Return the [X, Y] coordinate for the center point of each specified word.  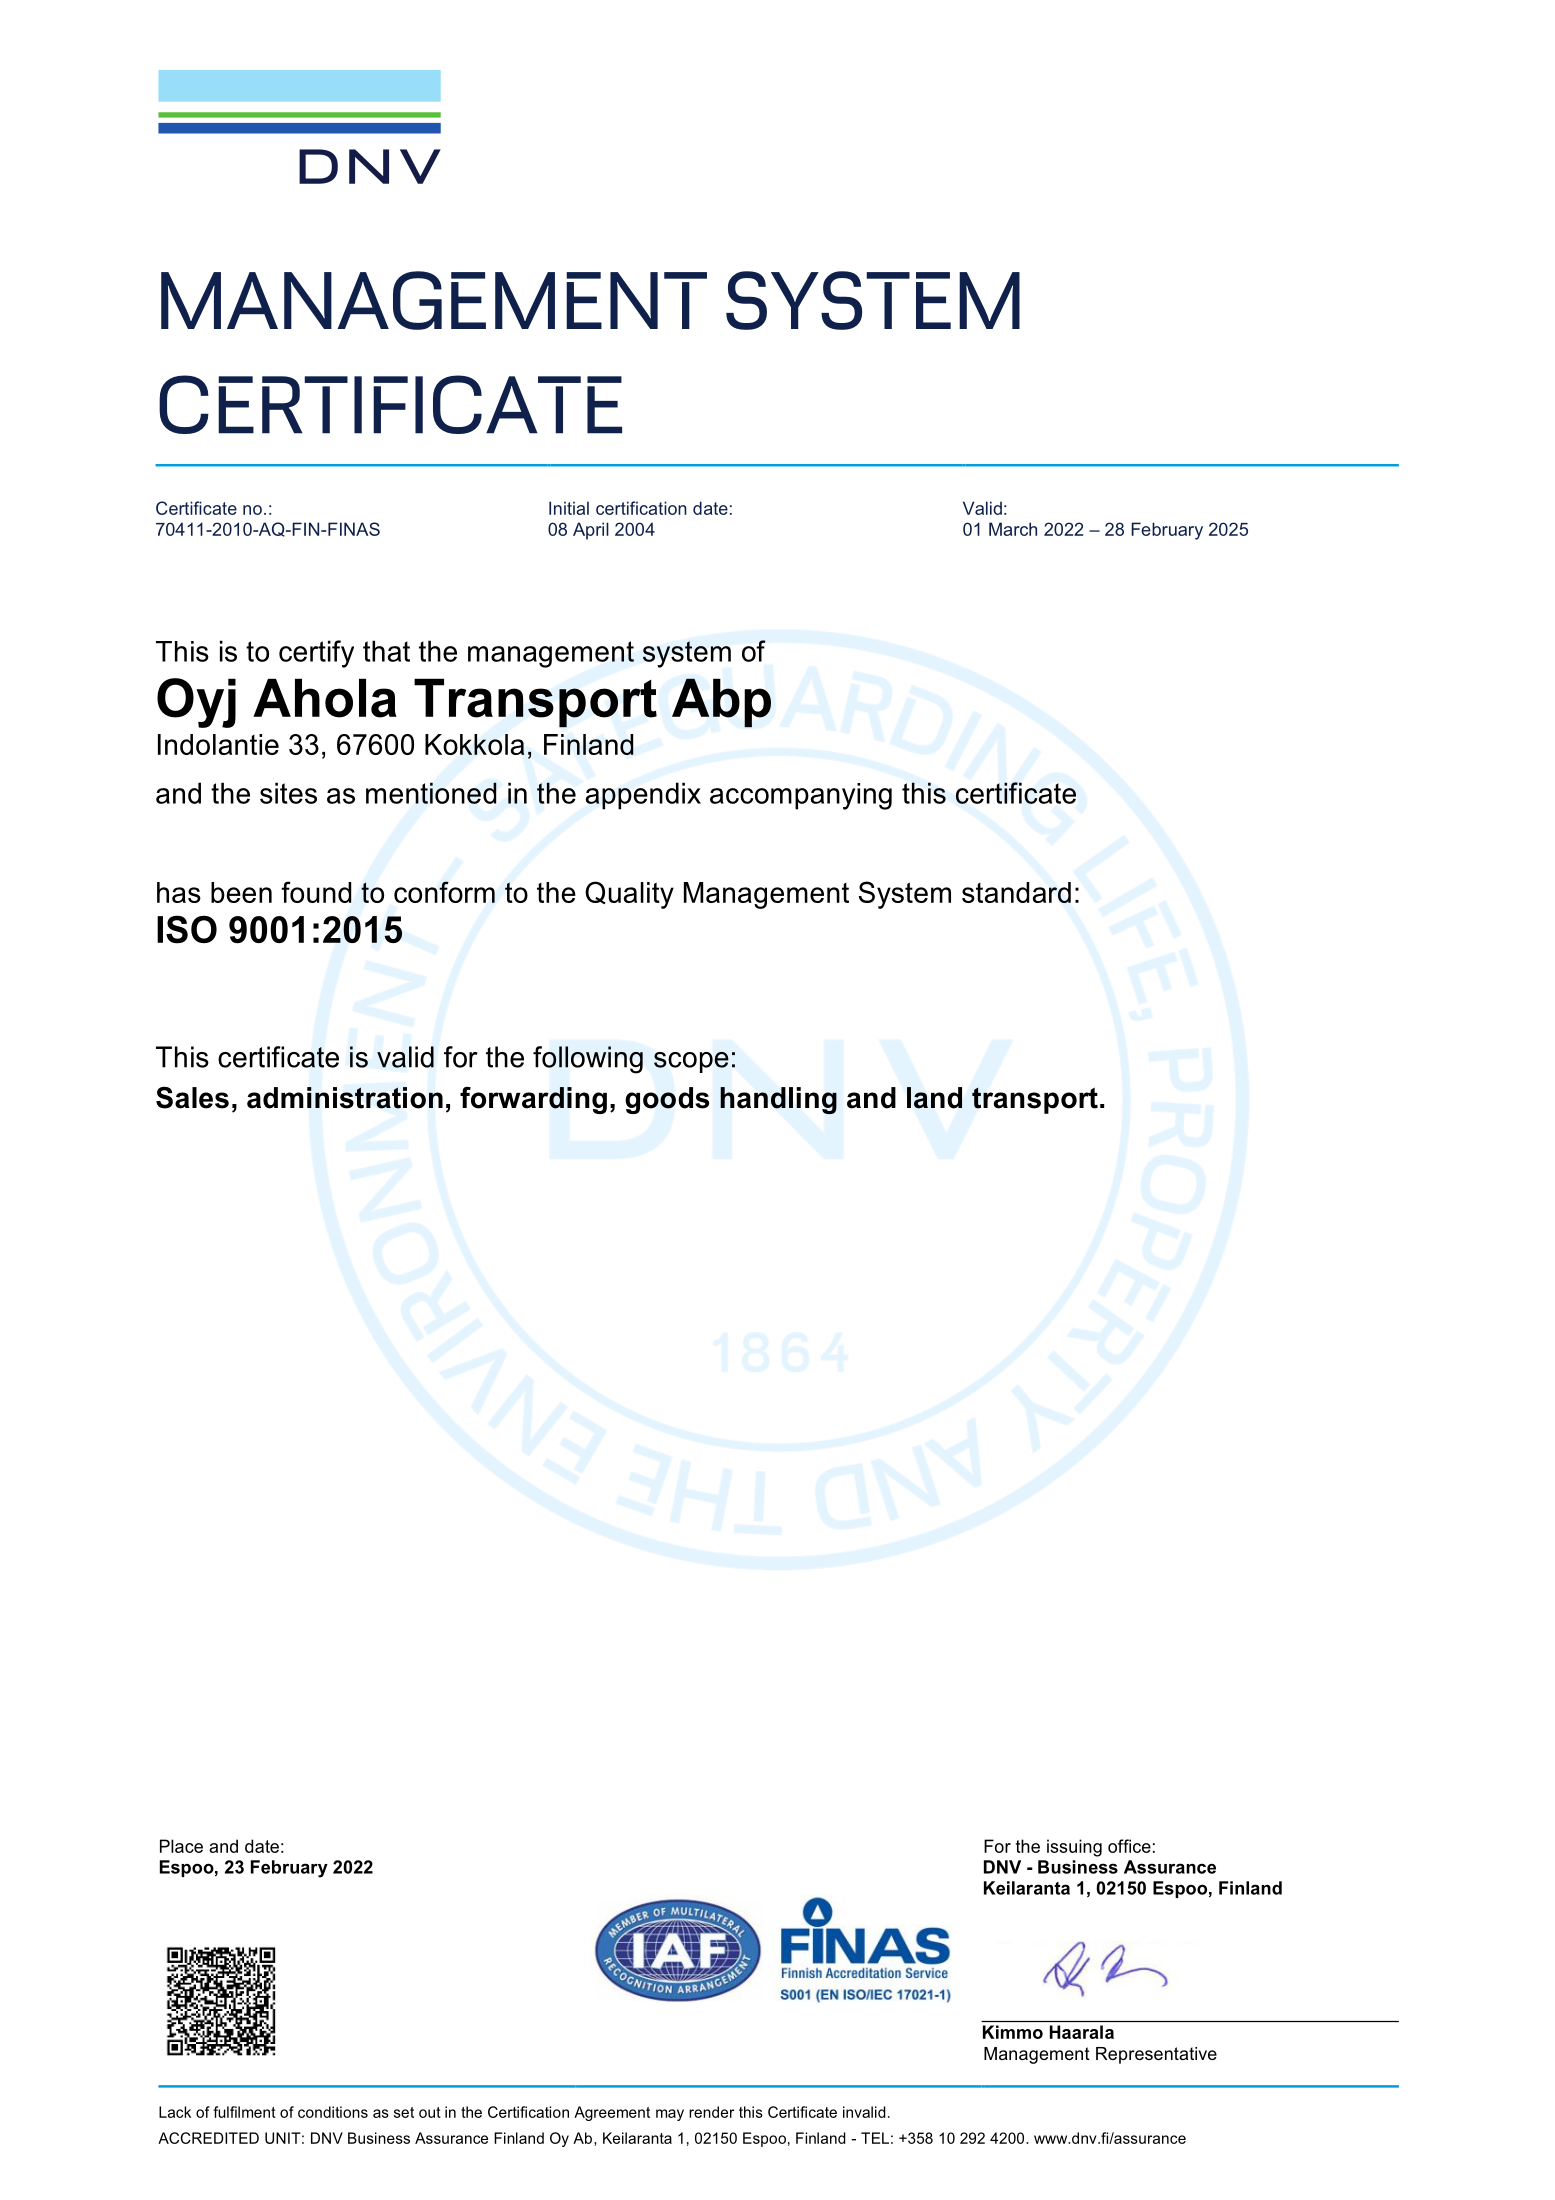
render [711, 2112]
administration [345, 1098]
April [591, 531]
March [1013, 529]
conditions [333, 2112]
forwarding [533, 1100]
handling [778, 1100]
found [316, 892]
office [1129, 1846]
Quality [629, 895]
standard [1016, 892]
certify [316, 654]
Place [181, 1846]
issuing [1074, 1848]
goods [667, 1100]
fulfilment [244, 2112]
